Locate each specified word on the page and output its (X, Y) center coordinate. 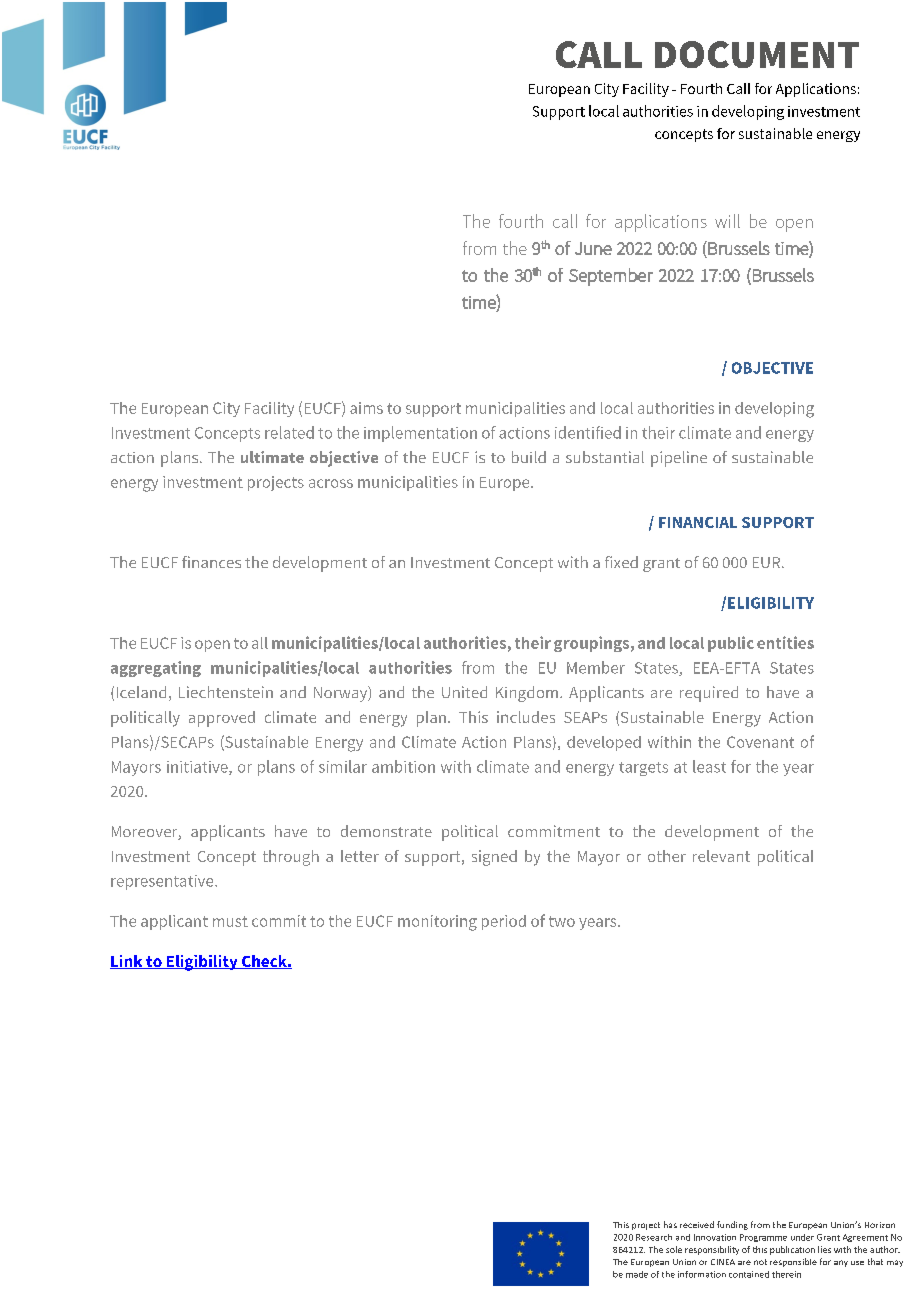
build (529, 457)
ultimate (272, 457)
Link (127, 962)
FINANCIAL (698, 522)
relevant (721, 856)
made (637, 1274)
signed (494, 858)
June (593, 248)
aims (366, 408)
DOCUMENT (757, 54)
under (802, 1237)
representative (163, 882)
